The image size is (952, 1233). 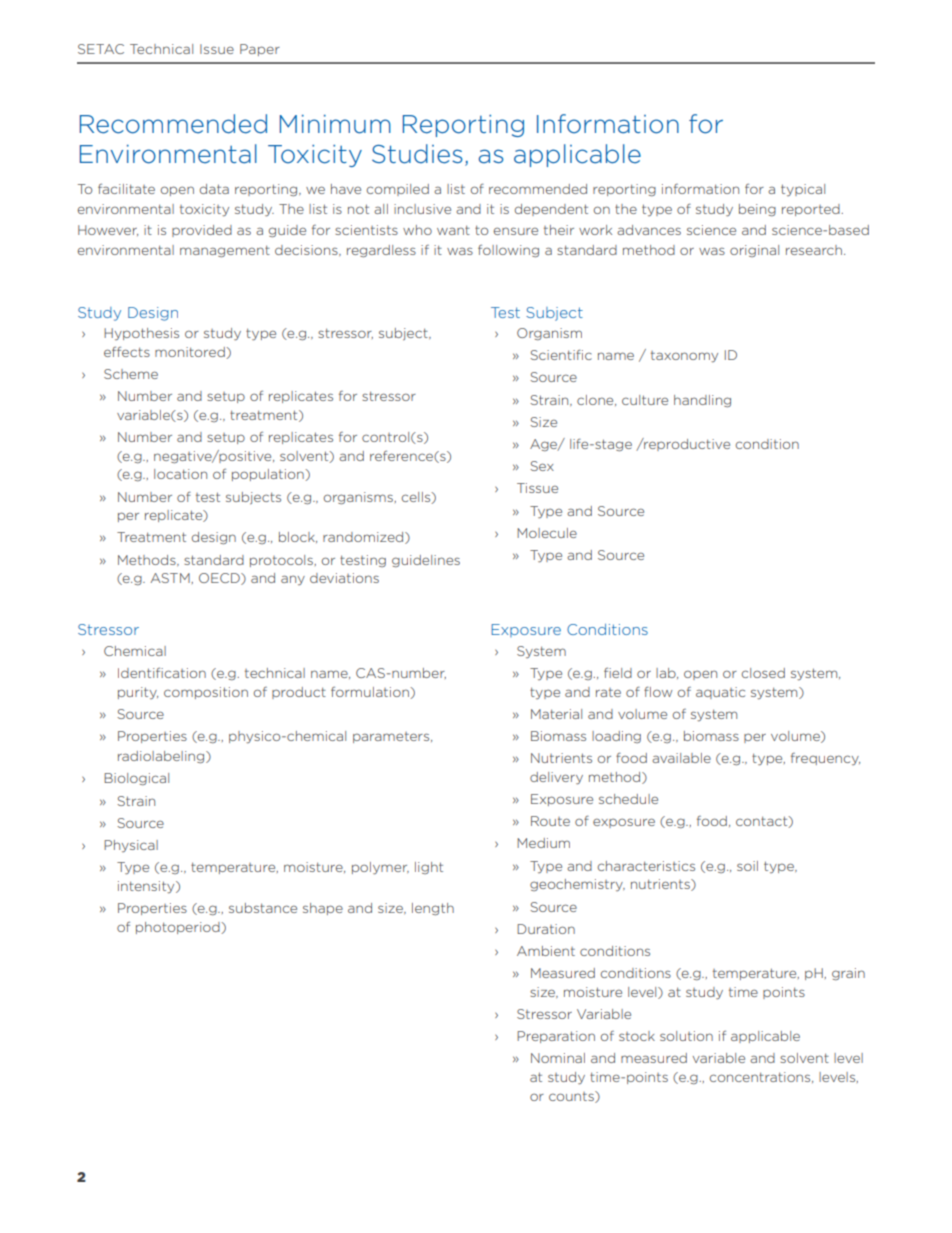 I want to click on Studies, so click(x=417, y=154).
